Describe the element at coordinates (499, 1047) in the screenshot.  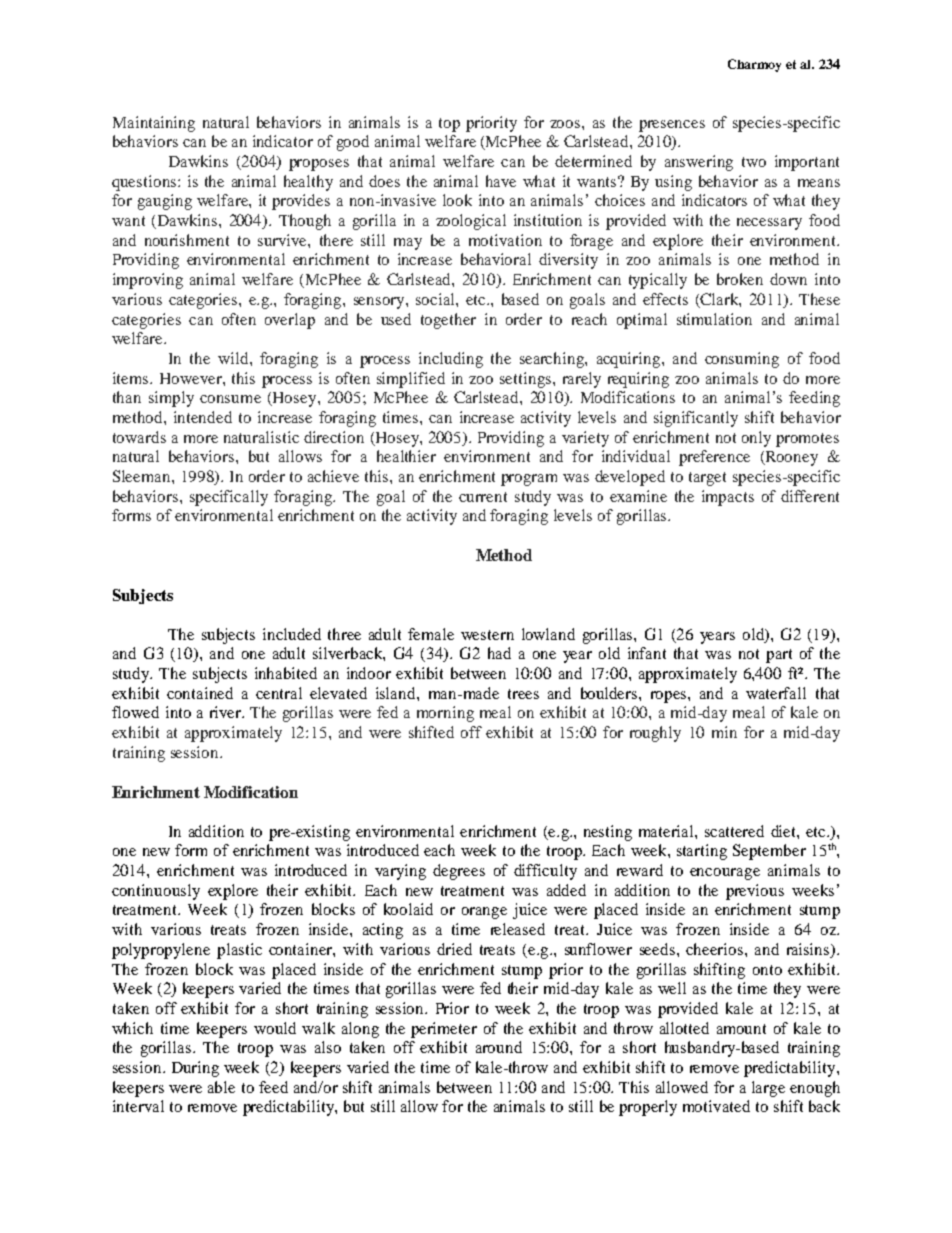
I see `around` at that location.
